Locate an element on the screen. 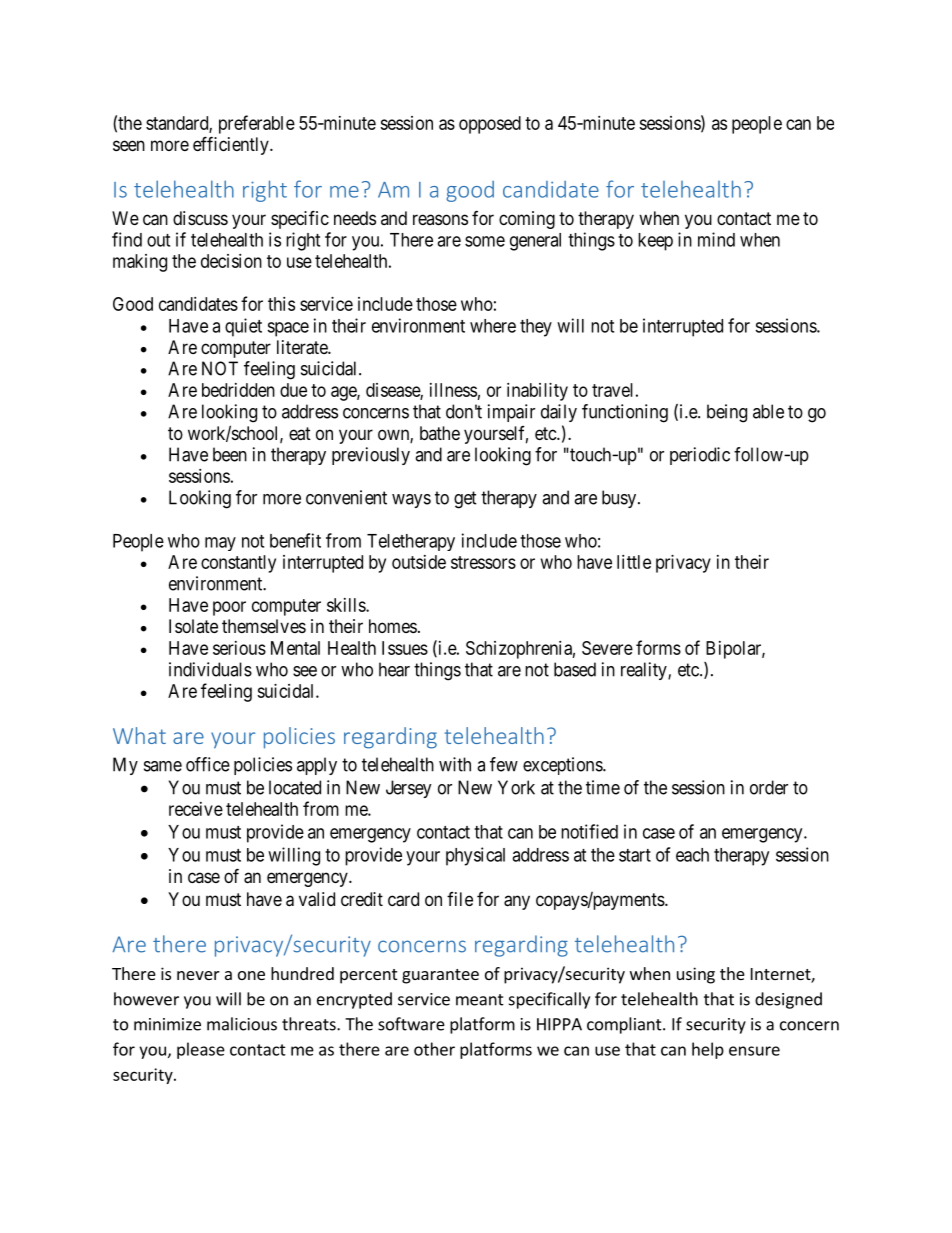 This screenshot has width=952, height=1233. malicious is located at coordinates (242, 1024).
